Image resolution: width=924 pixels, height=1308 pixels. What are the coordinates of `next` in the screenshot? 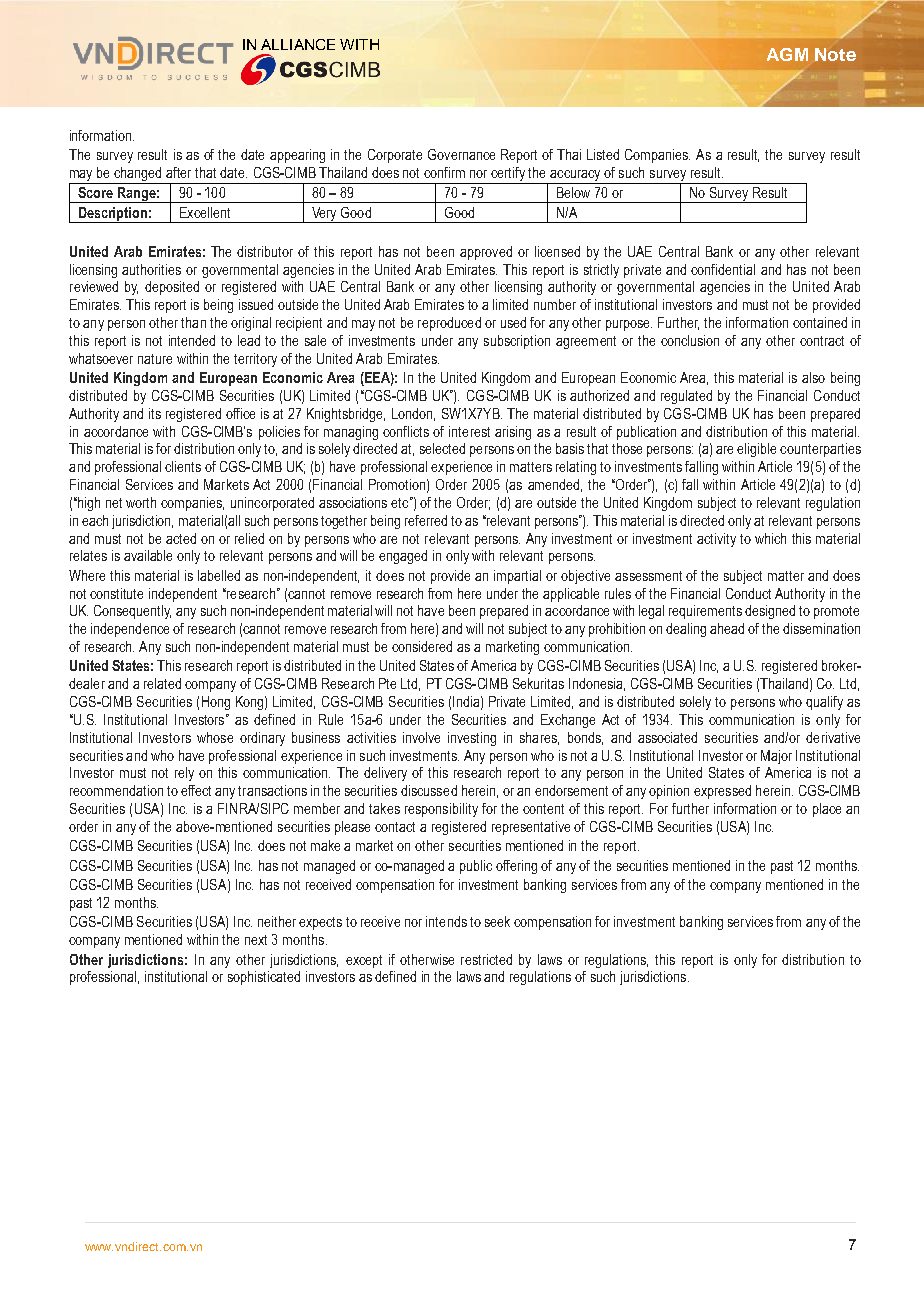 It's located at (256, 940).
